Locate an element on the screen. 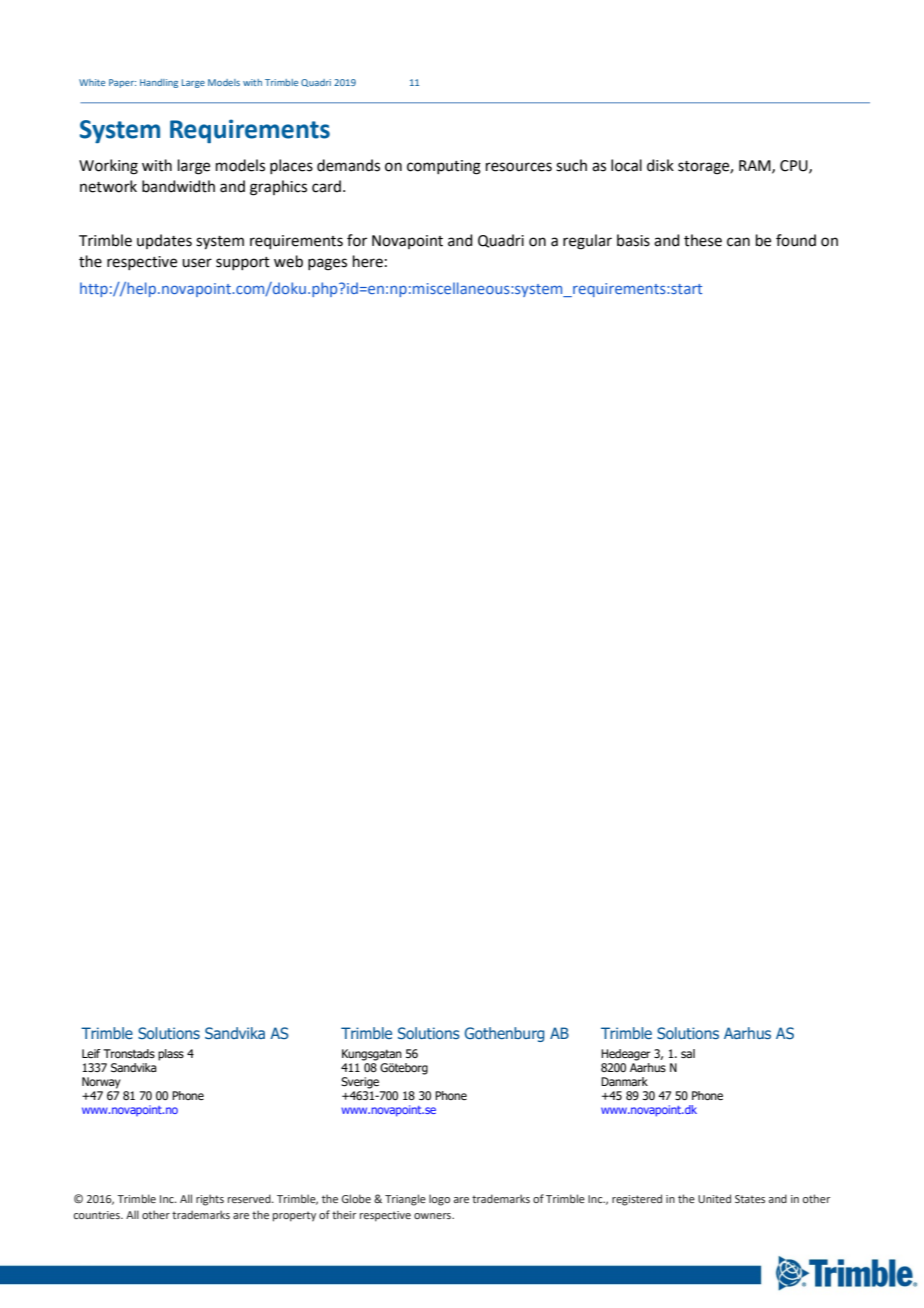 This screenshot has width=924, height=1308. Handling is located at coordinates (159, 83).
